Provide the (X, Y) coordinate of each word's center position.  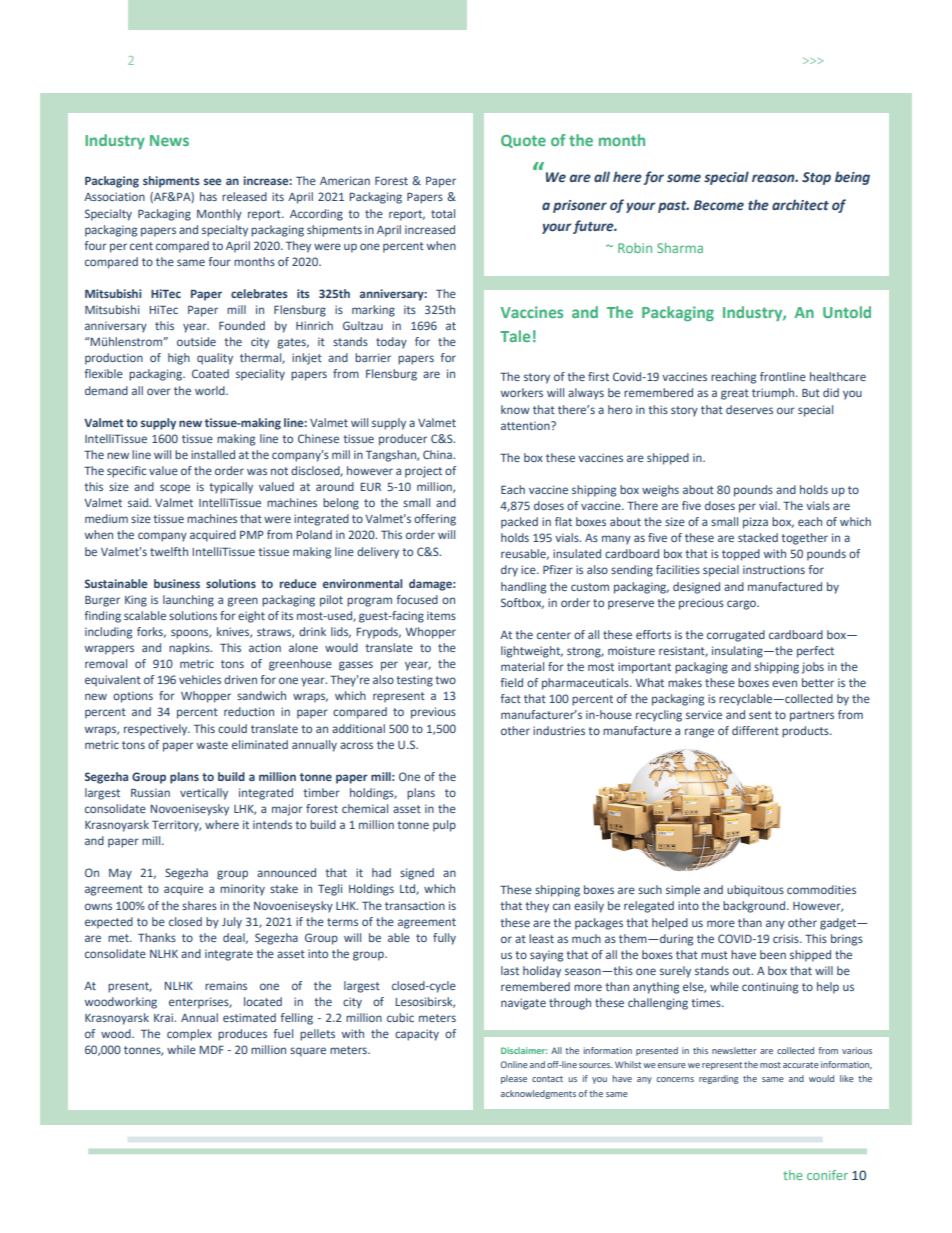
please (514, 1079)
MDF (211, 1049)
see (212, 181)
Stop (816, 178)
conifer (827, 1175)
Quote (523, 141)
